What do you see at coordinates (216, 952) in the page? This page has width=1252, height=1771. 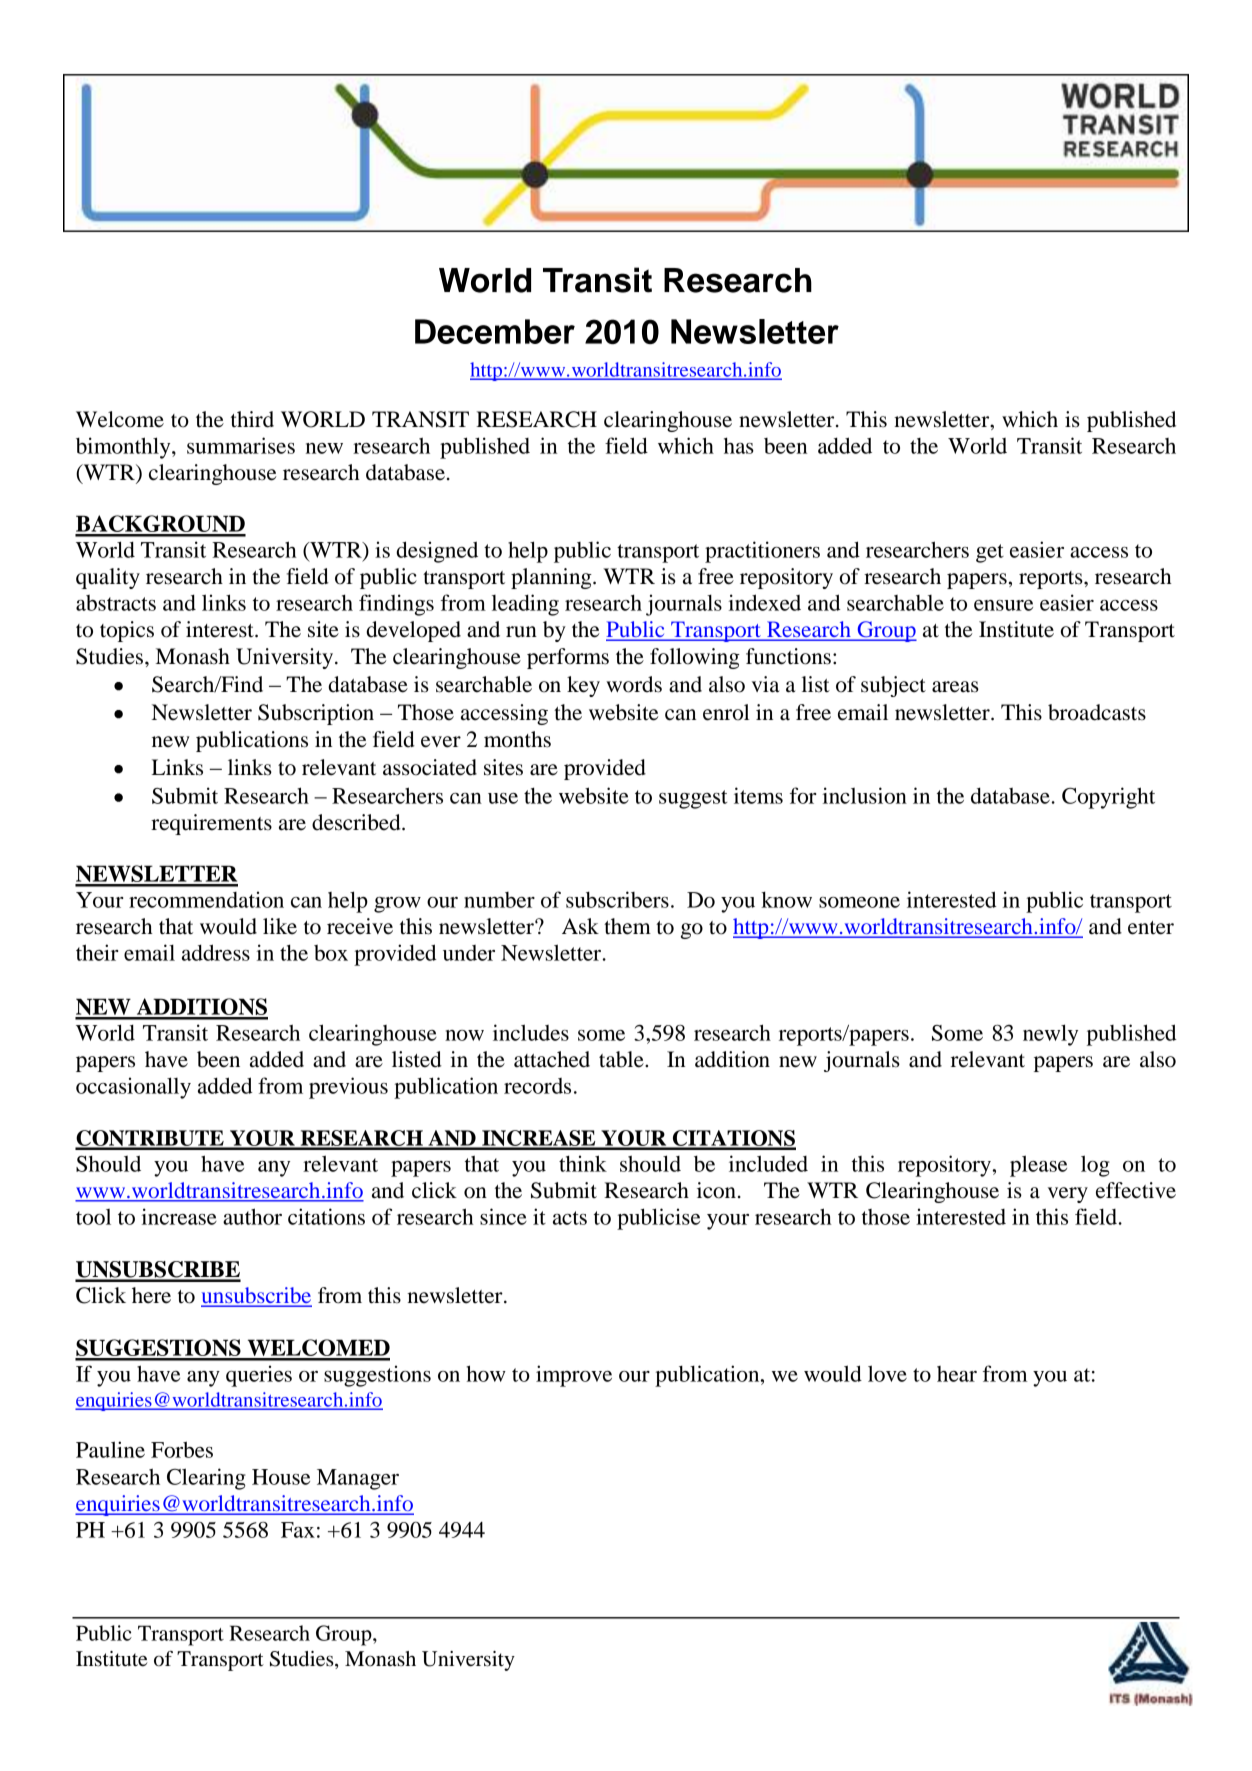 I see `address` at bounding box center [216, 952].
